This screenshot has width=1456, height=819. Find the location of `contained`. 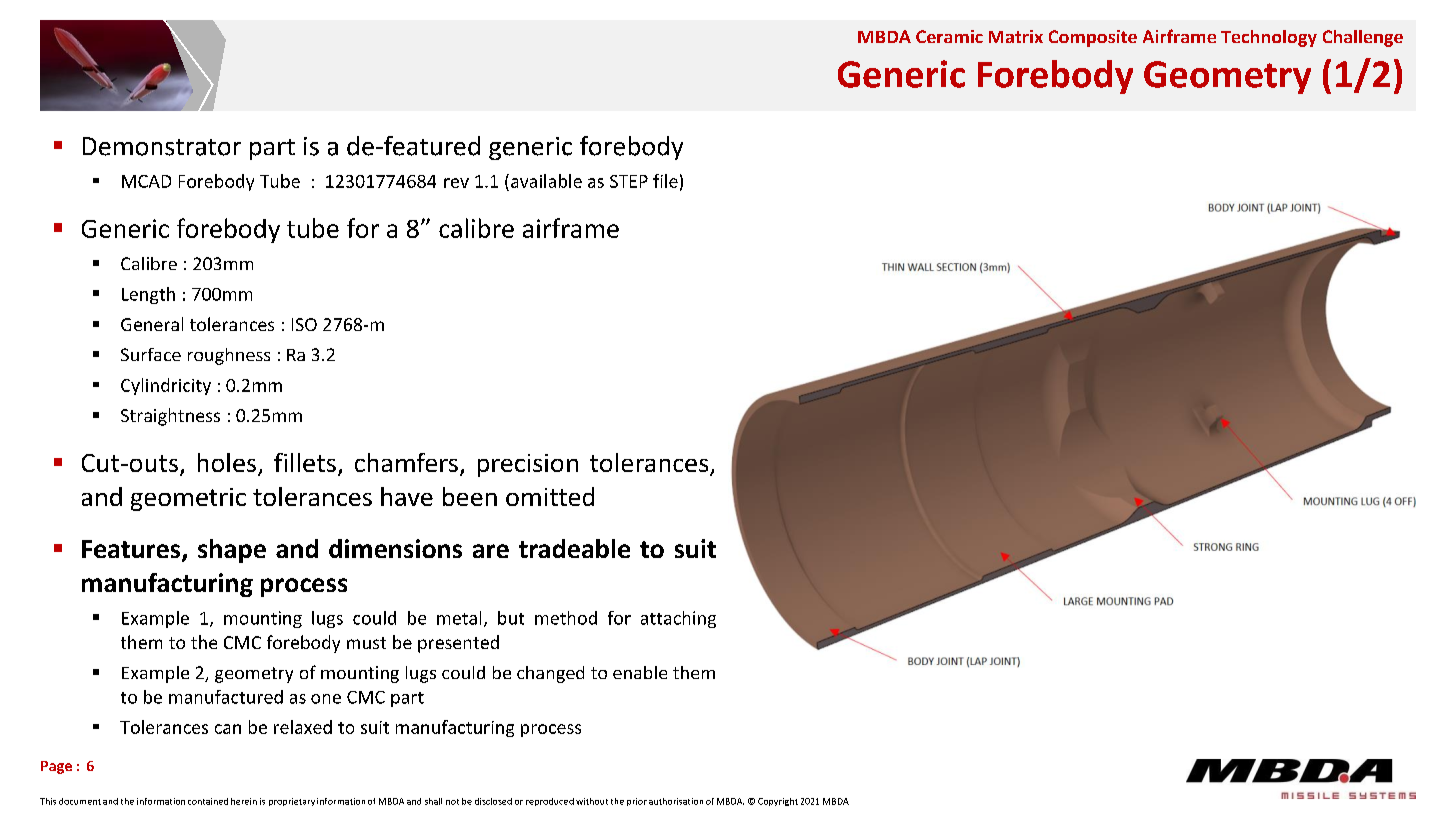

contained is located at coordinates (208, 801).
